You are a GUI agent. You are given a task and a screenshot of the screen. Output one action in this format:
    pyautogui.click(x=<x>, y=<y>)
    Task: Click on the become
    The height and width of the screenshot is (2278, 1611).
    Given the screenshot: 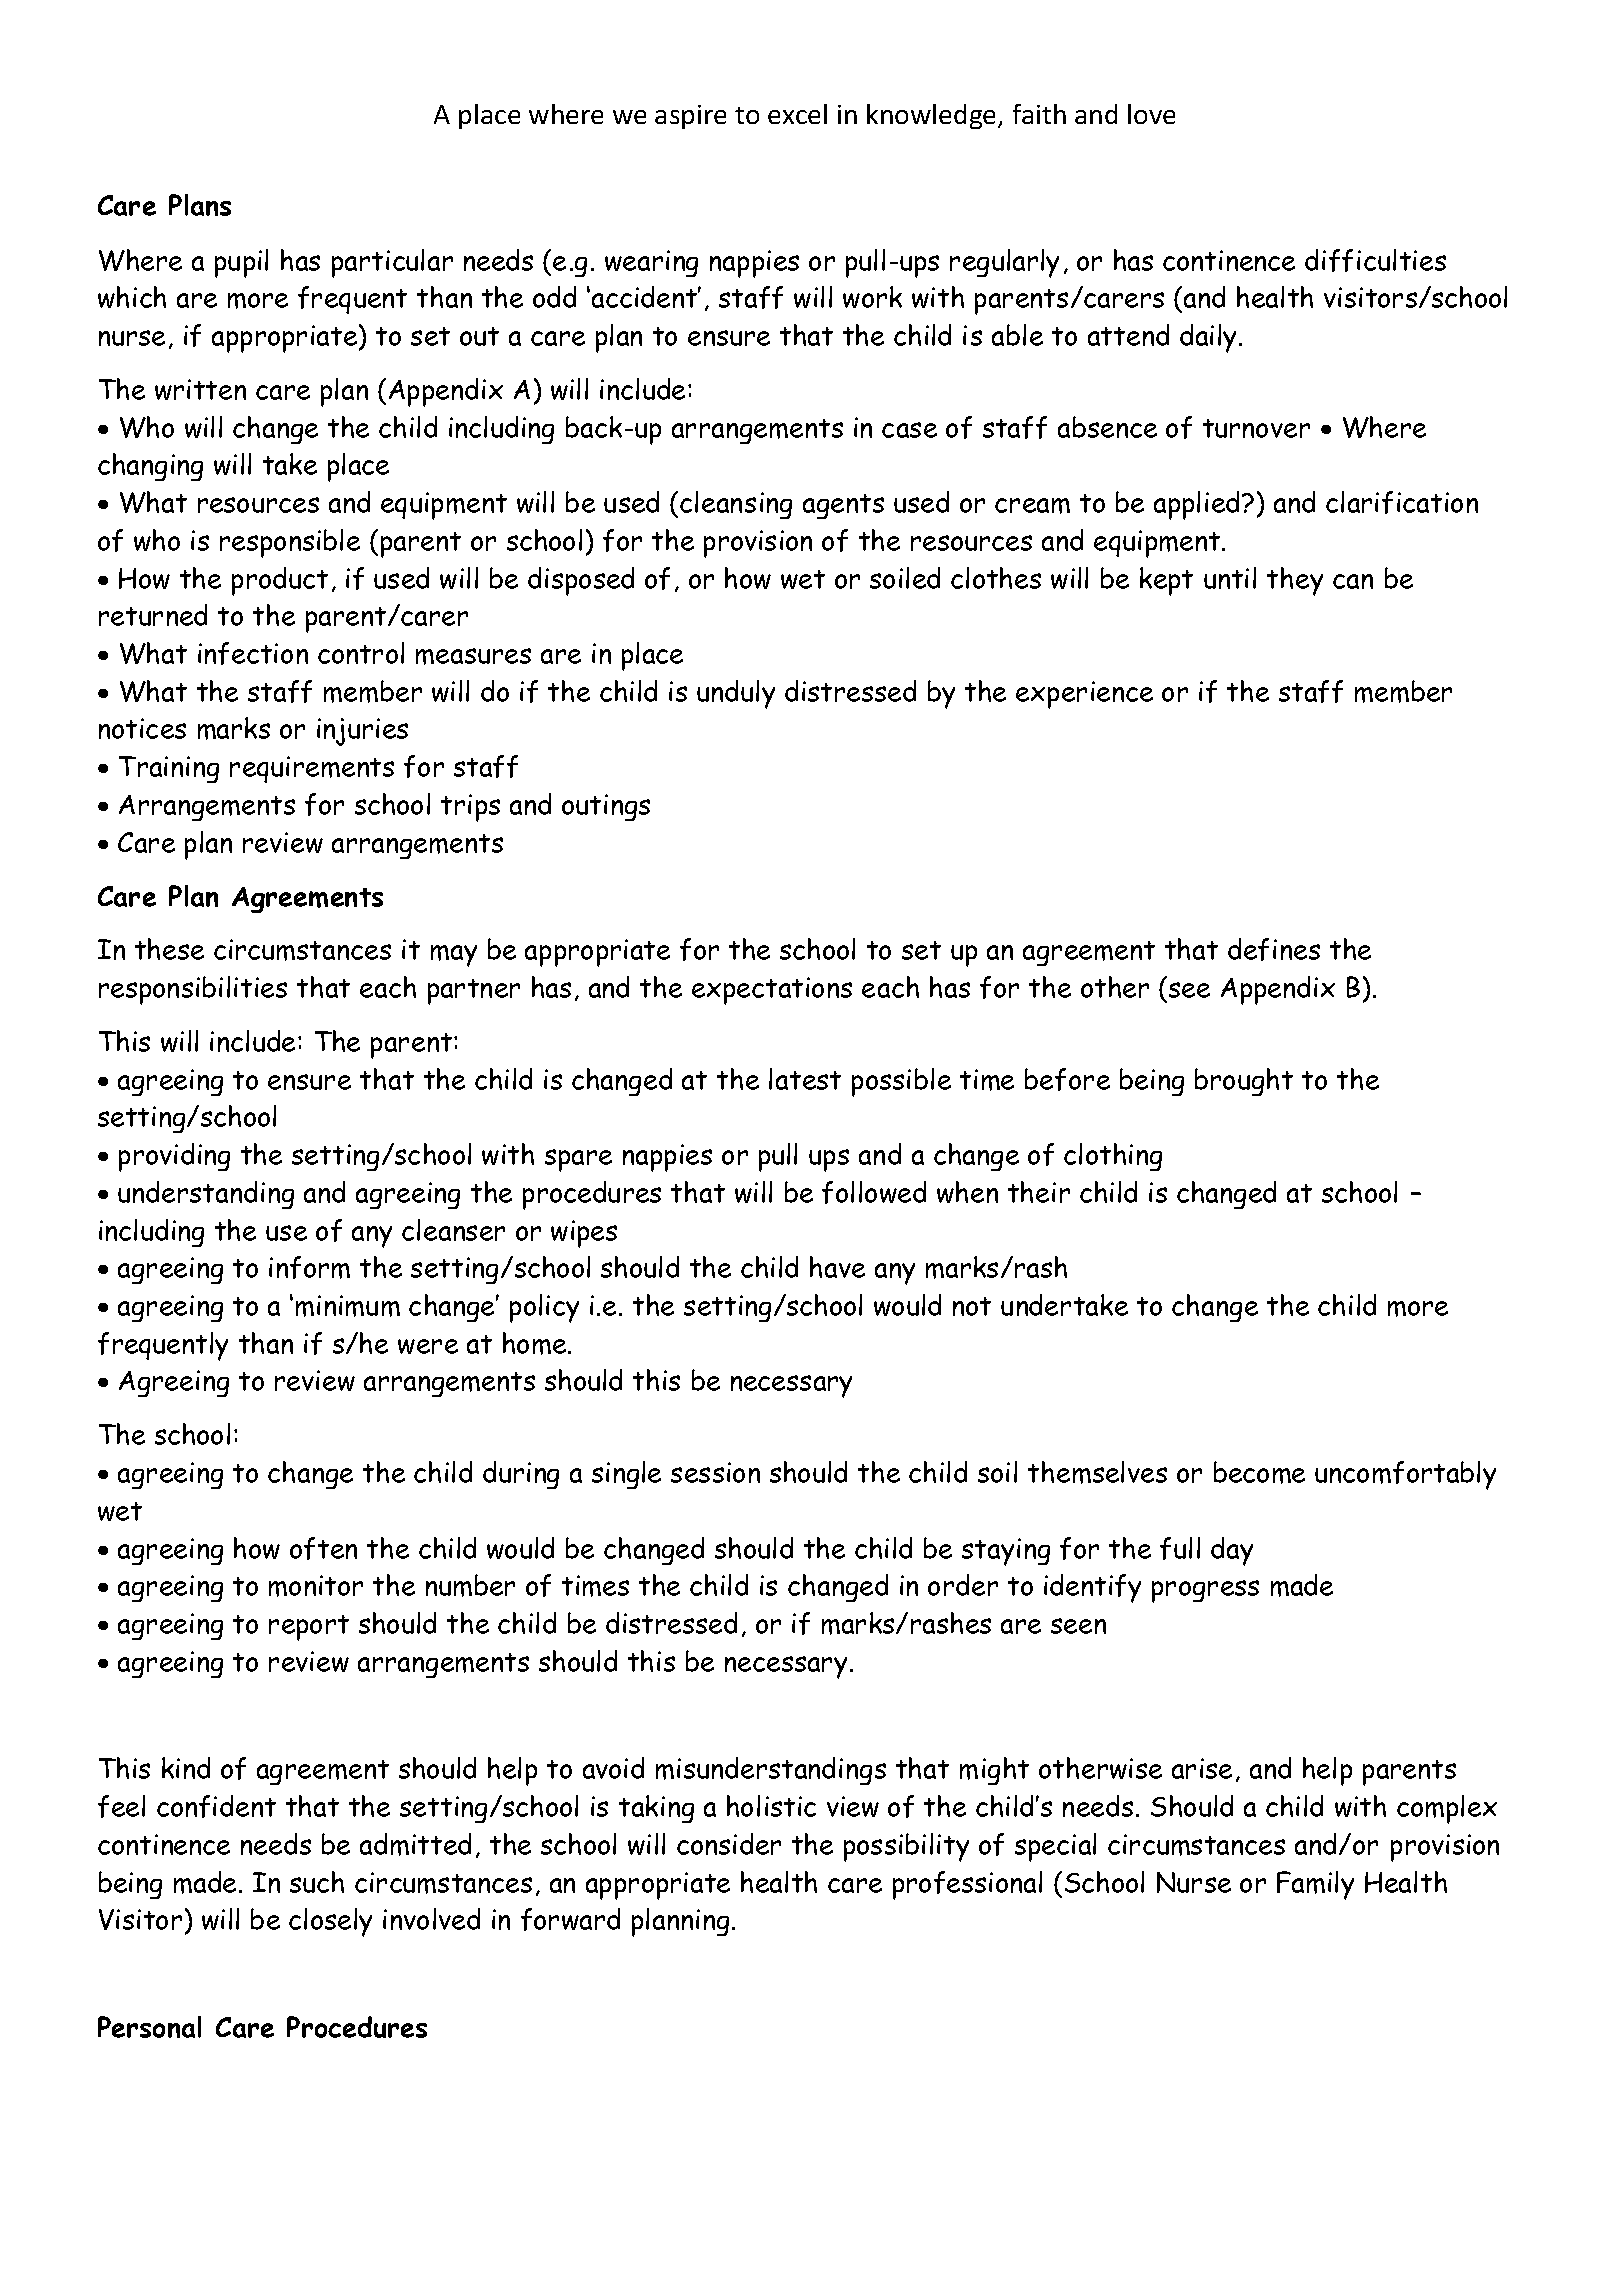 What is the action you would take?
    pyautogui.click(x=1259, y=1472)
